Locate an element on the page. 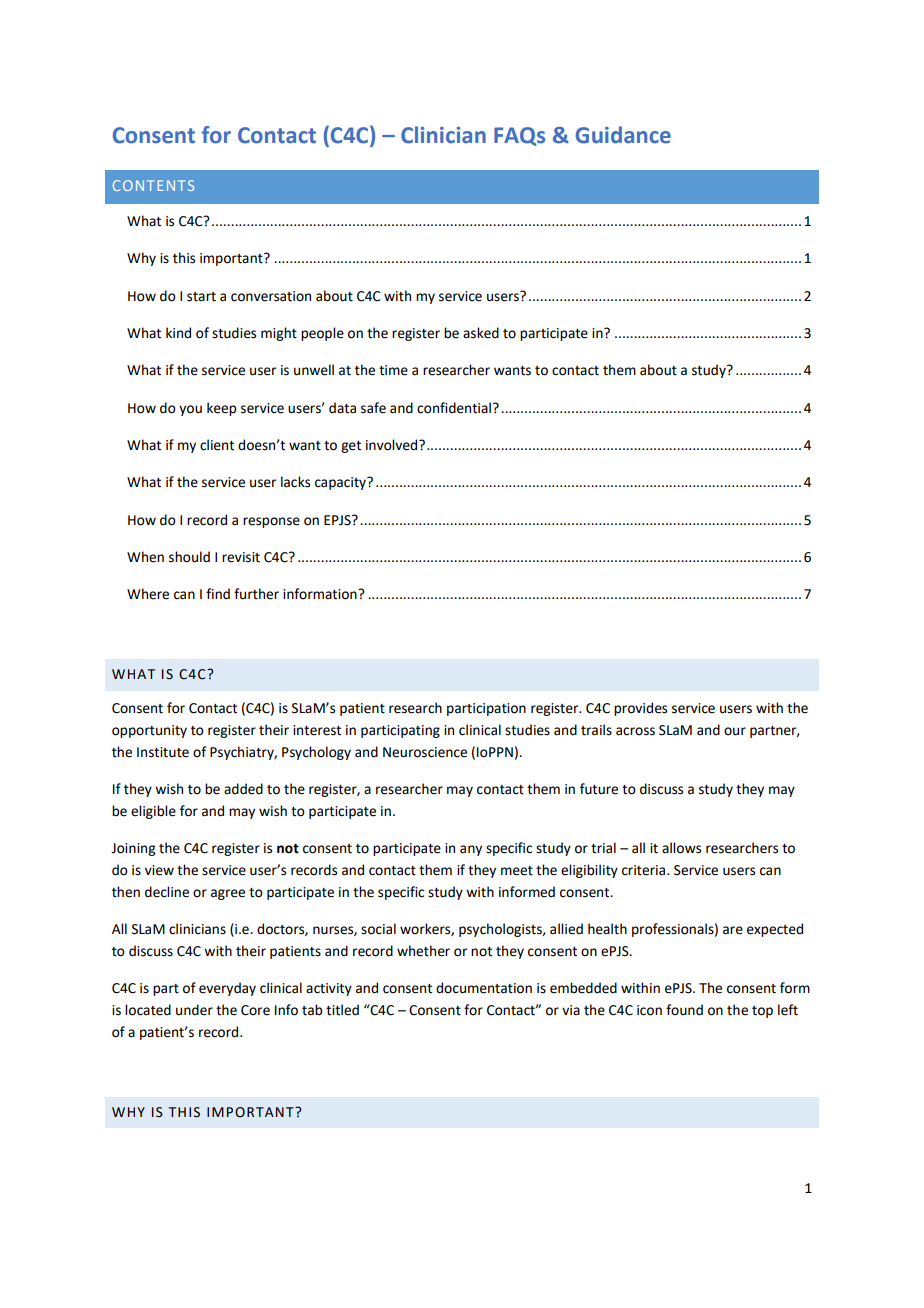 The height and width of the image is (1308, 924). asked is located at coordinates (481, 333).
